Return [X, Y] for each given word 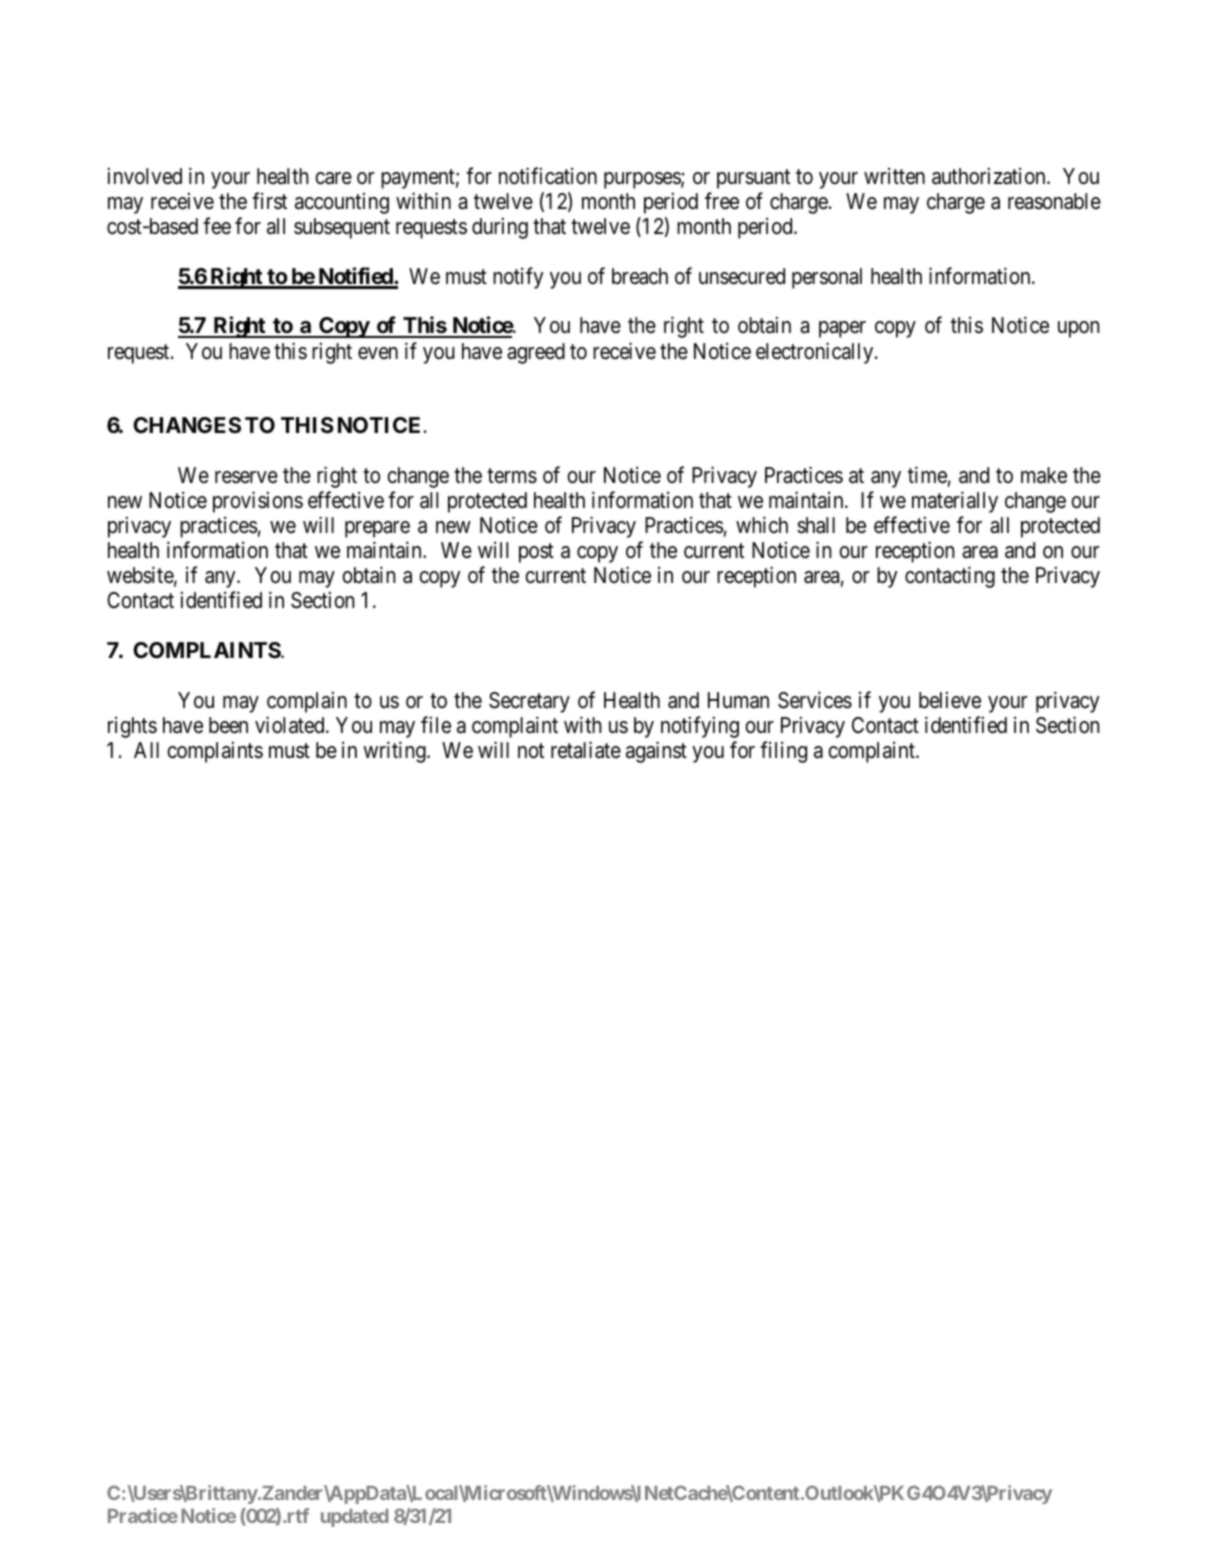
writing [395, 752]
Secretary [529, 702]
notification [548, 176]
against [656, 752]
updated [355, 1518]
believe [950, 700]
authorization [990, 176]
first [269, 201]
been [228, 725]
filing [783, 752]
